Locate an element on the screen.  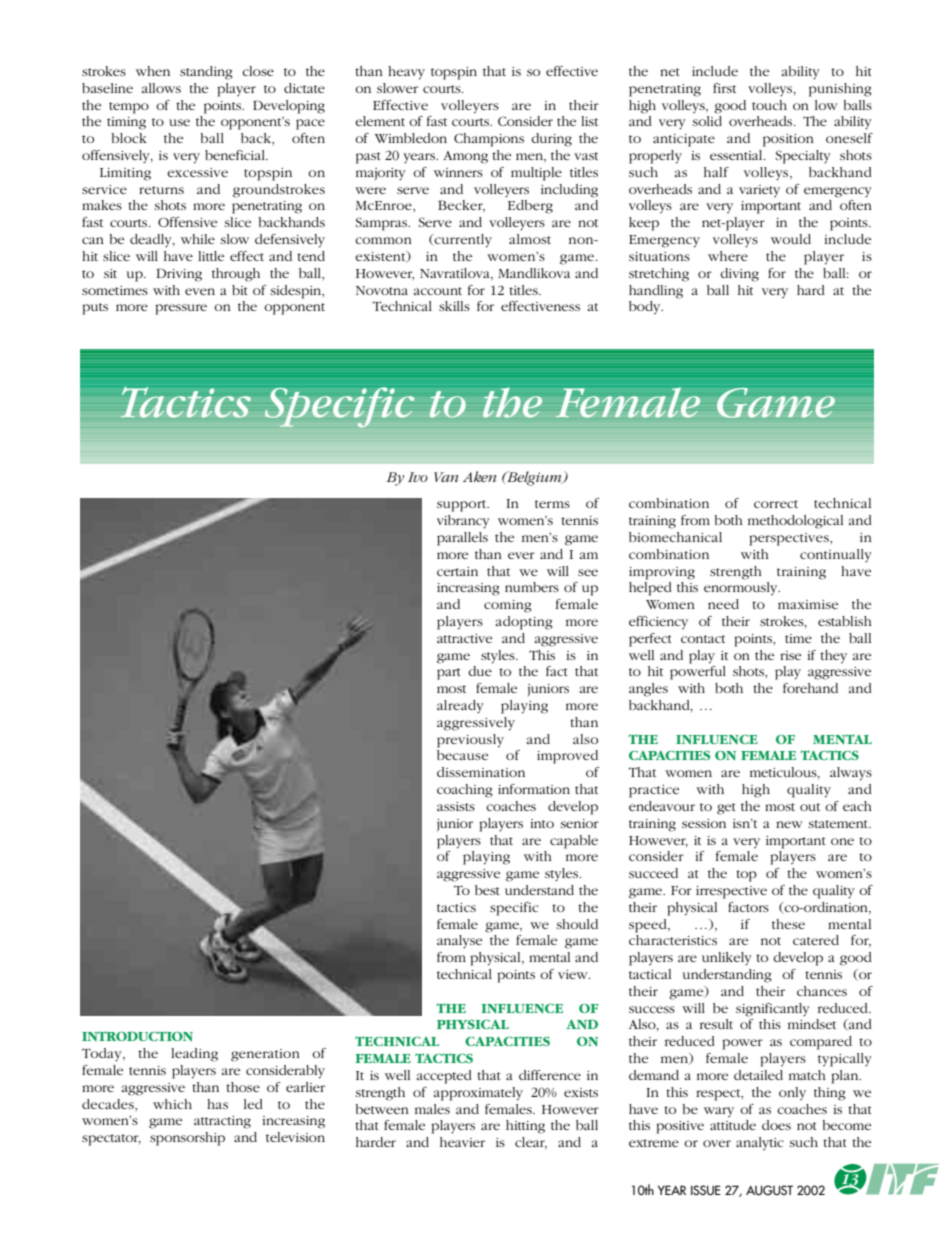
heavier is located at coordinates (462, 1142).
